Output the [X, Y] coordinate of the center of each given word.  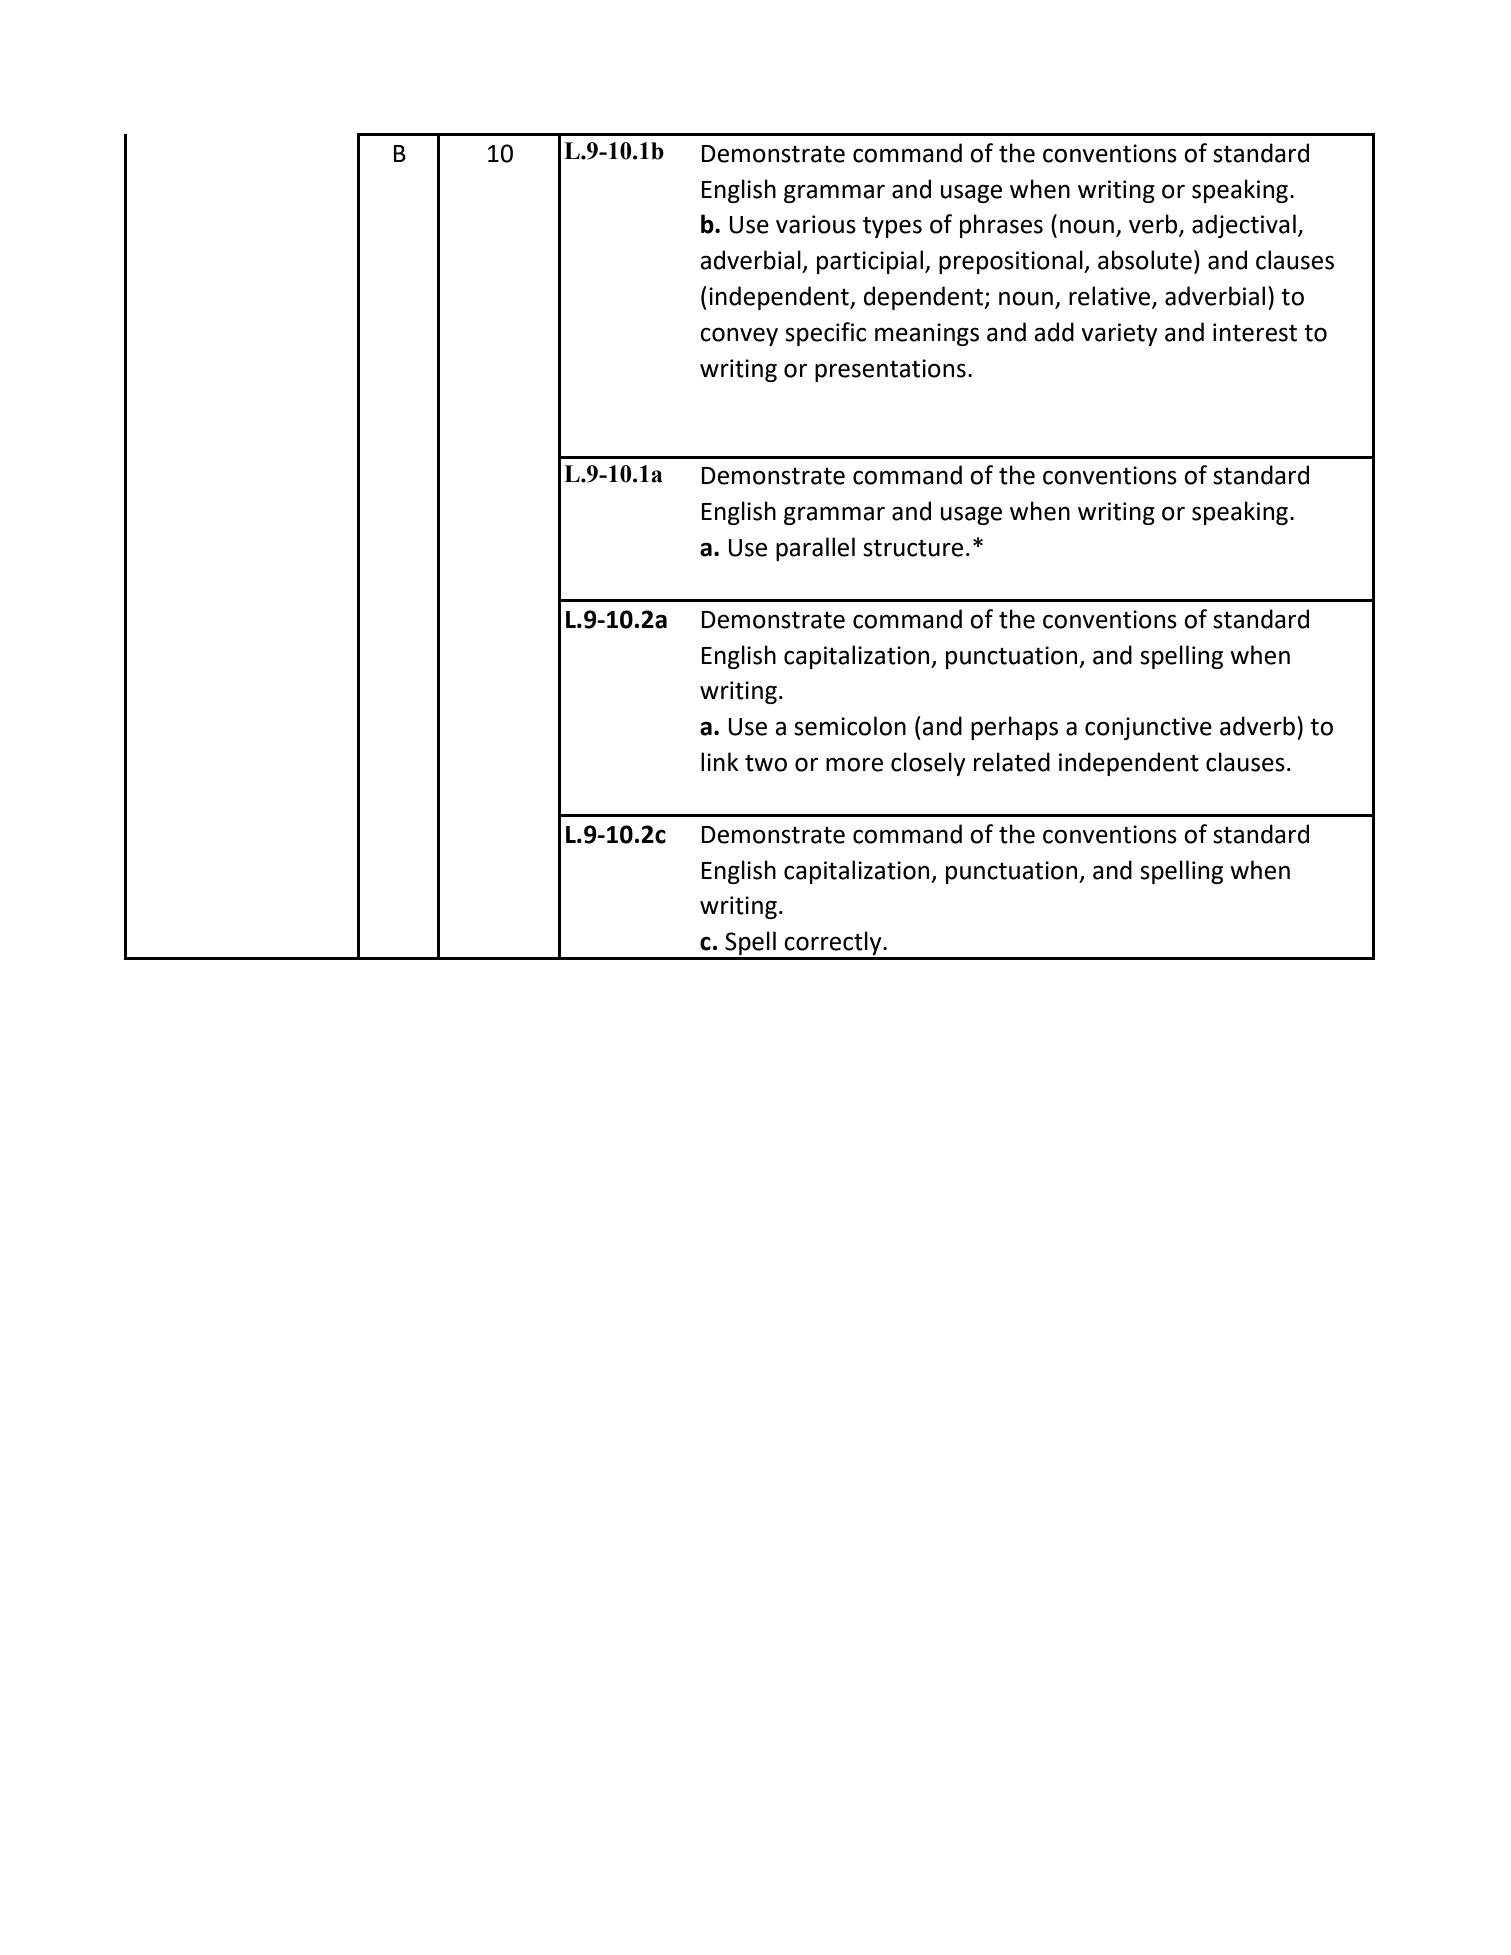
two [766, 763]
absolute [1145, 260]
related [1012, 762]
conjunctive [1148, 728]
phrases [1001, 226]
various [816, 224]
